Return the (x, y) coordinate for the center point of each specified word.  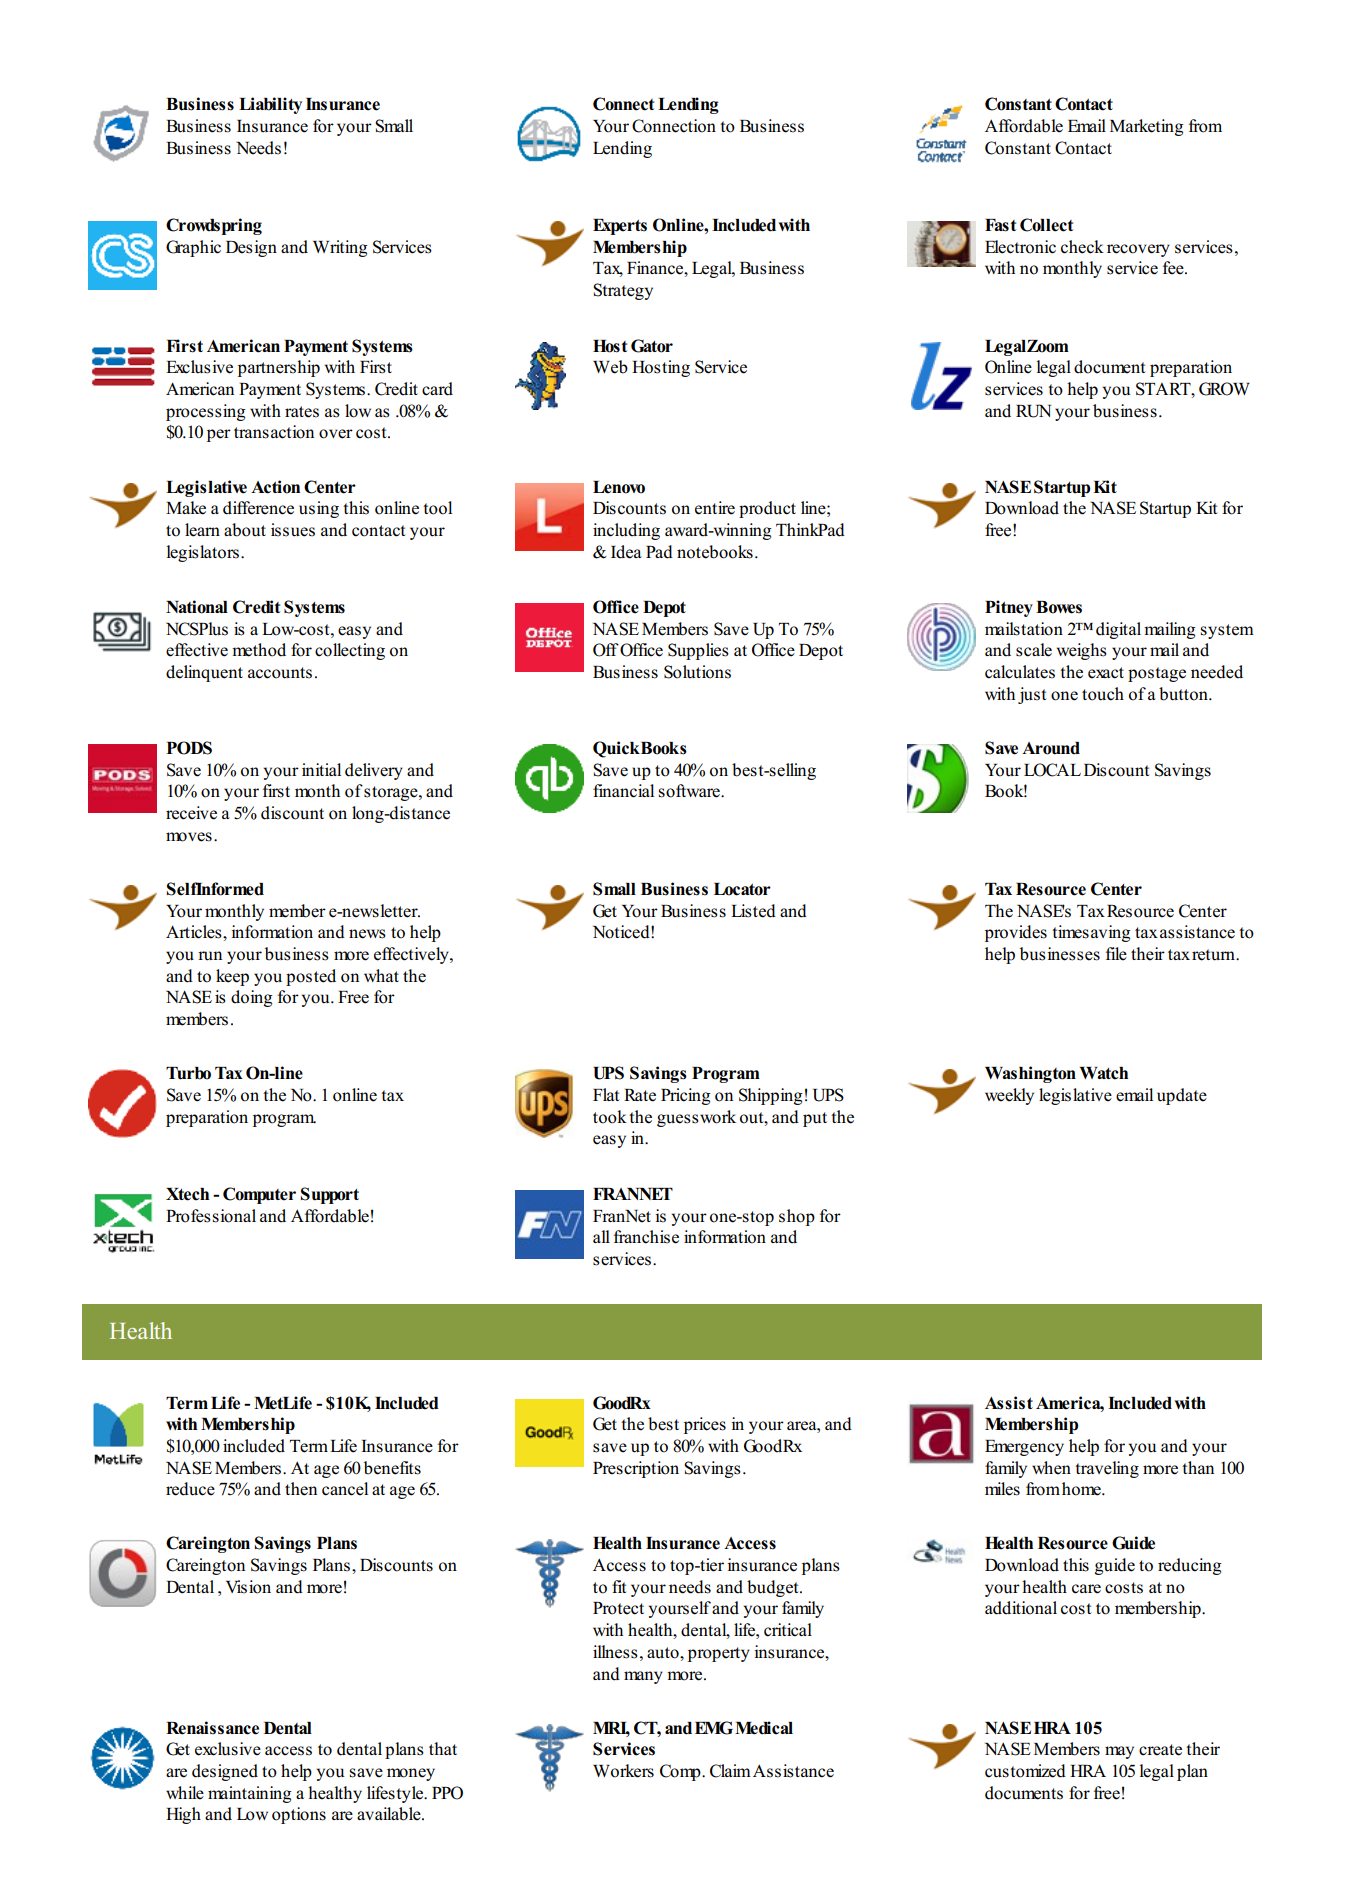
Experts (620, 227)
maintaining (250, 1794)
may (1119, 1752)
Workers (623, 1771)
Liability (270, 105)
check (1082, 247)
